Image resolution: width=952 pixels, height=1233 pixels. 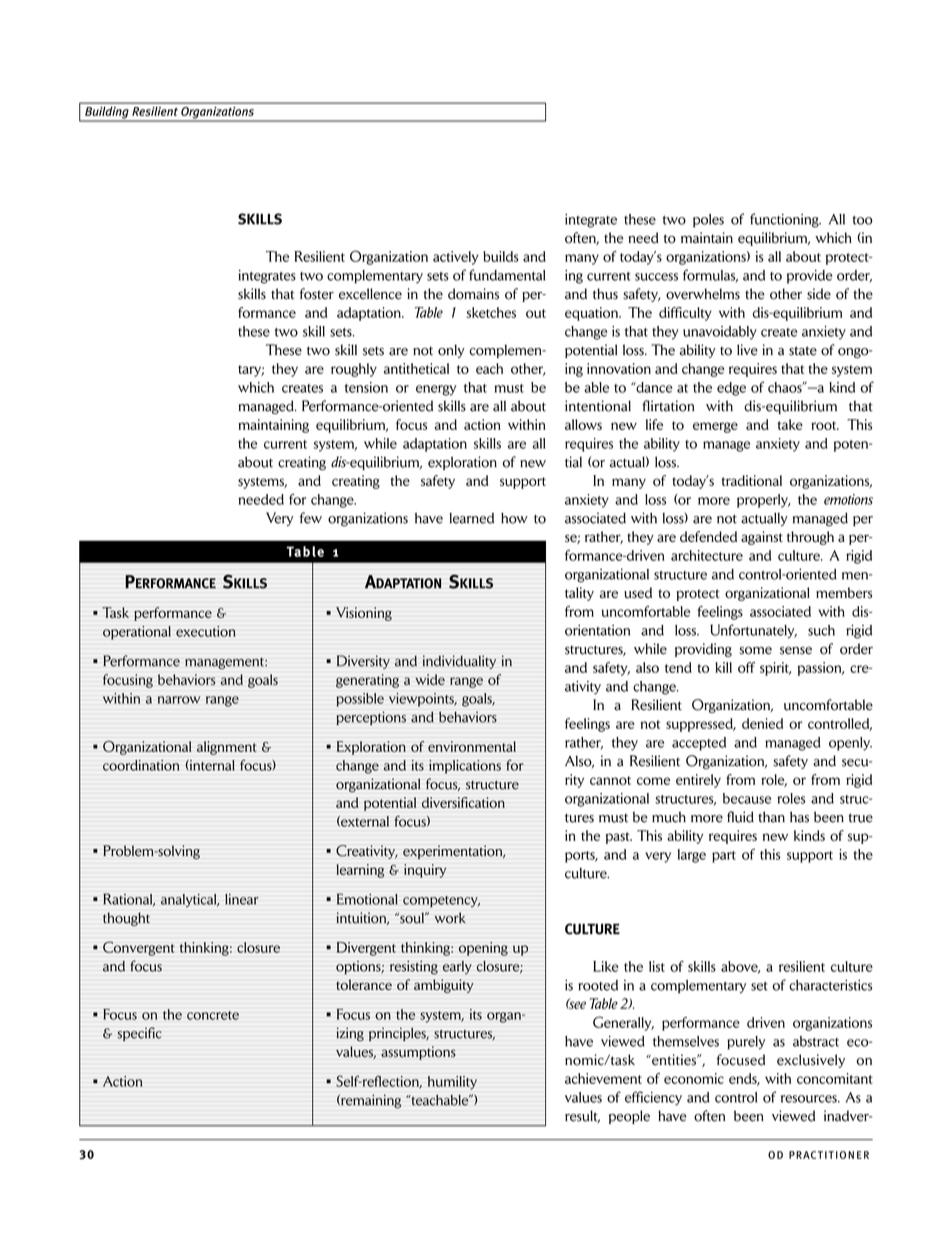 I want to click on execution, so click(x=206, y=631).
